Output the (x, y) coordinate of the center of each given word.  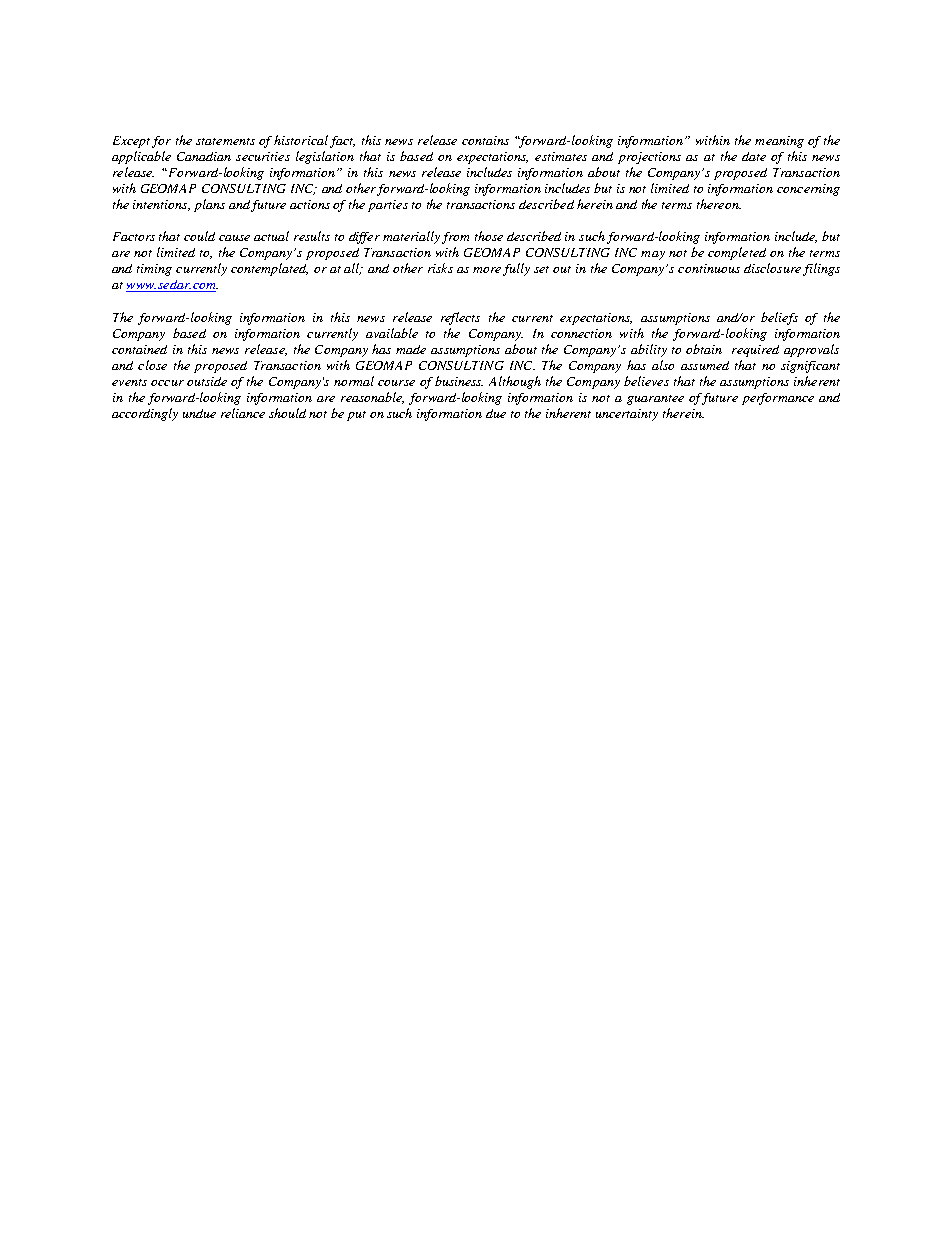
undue (199, 413)
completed (737, 253)
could (199, 236)
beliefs (779, 318)
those (489, 236)
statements (225, 141)
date (754, 156)
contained (139, 349)
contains (485, 140)
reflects (460, 318)
